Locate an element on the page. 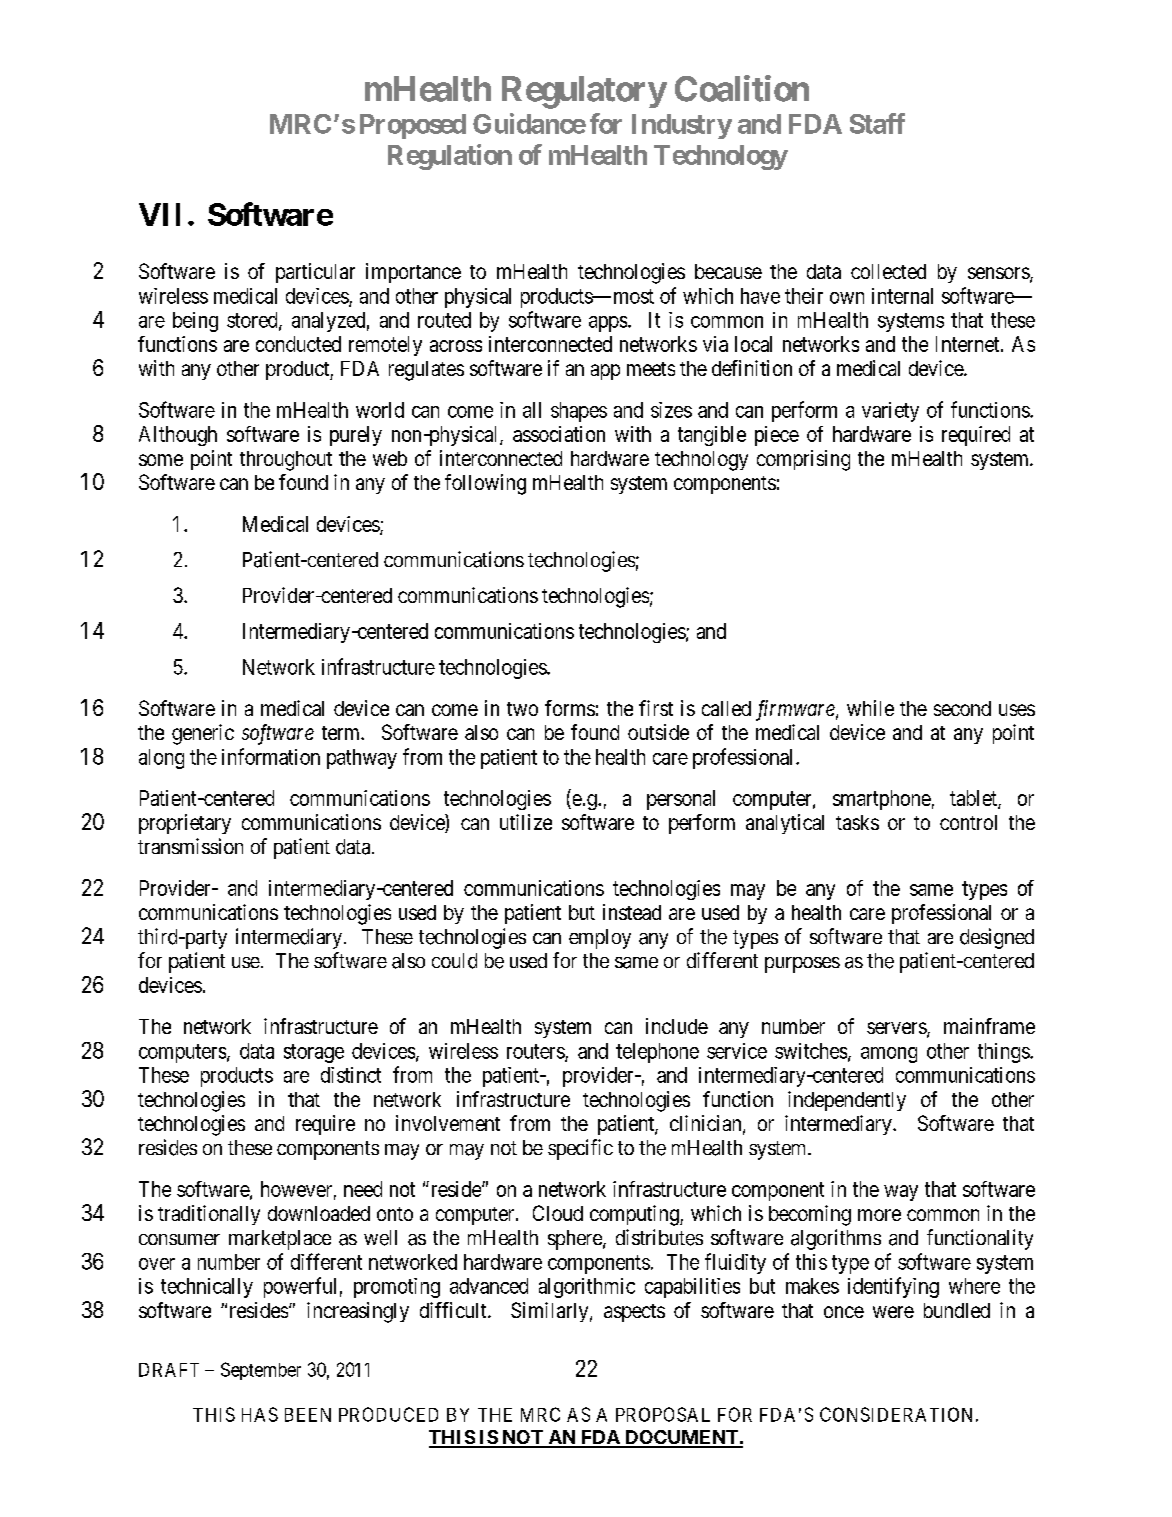 The image size is (1172, 1517). storage is located at coordinates (314, 1053).
